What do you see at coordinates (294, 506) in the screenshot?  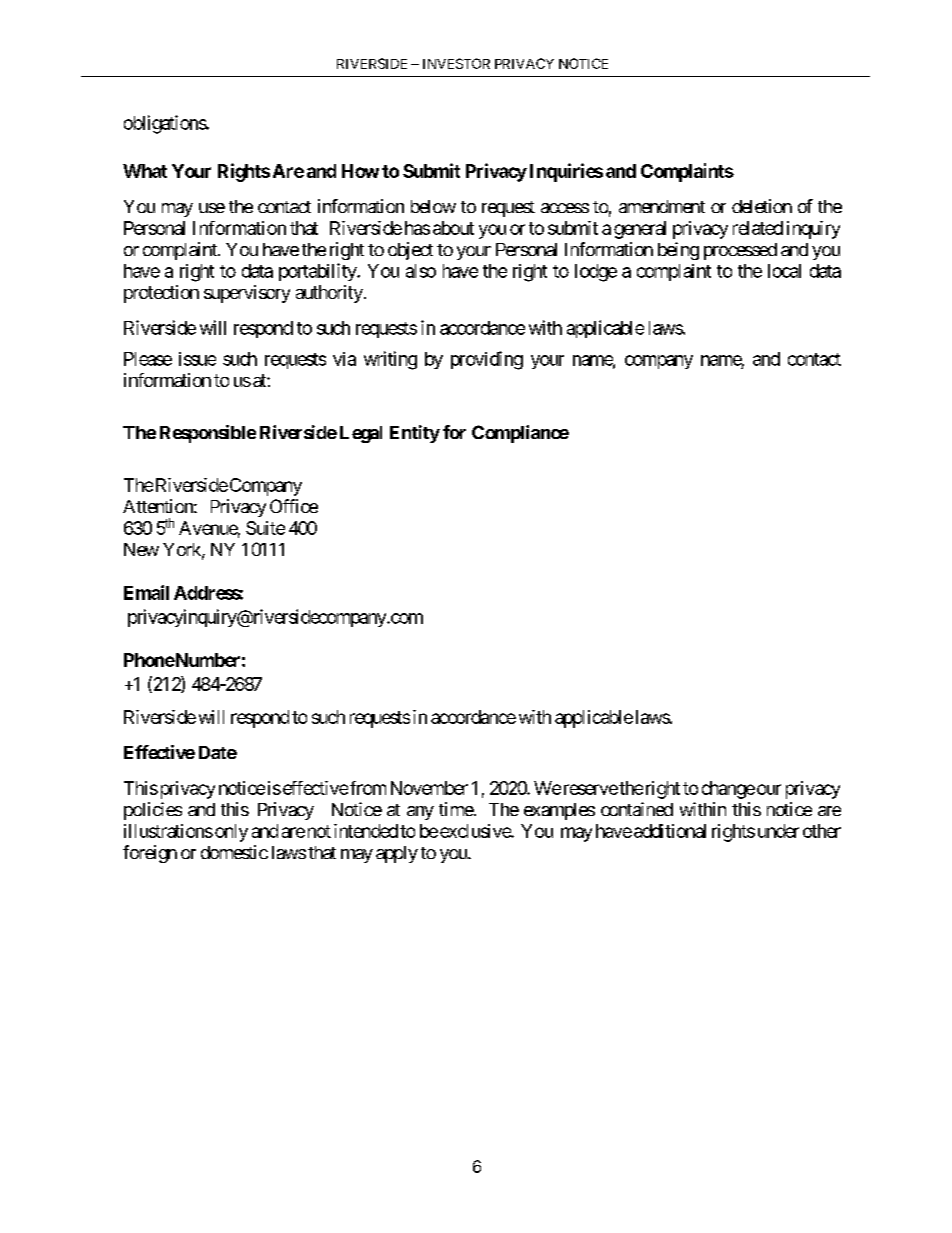 I see `Office` at bounding box center [294, 506].
